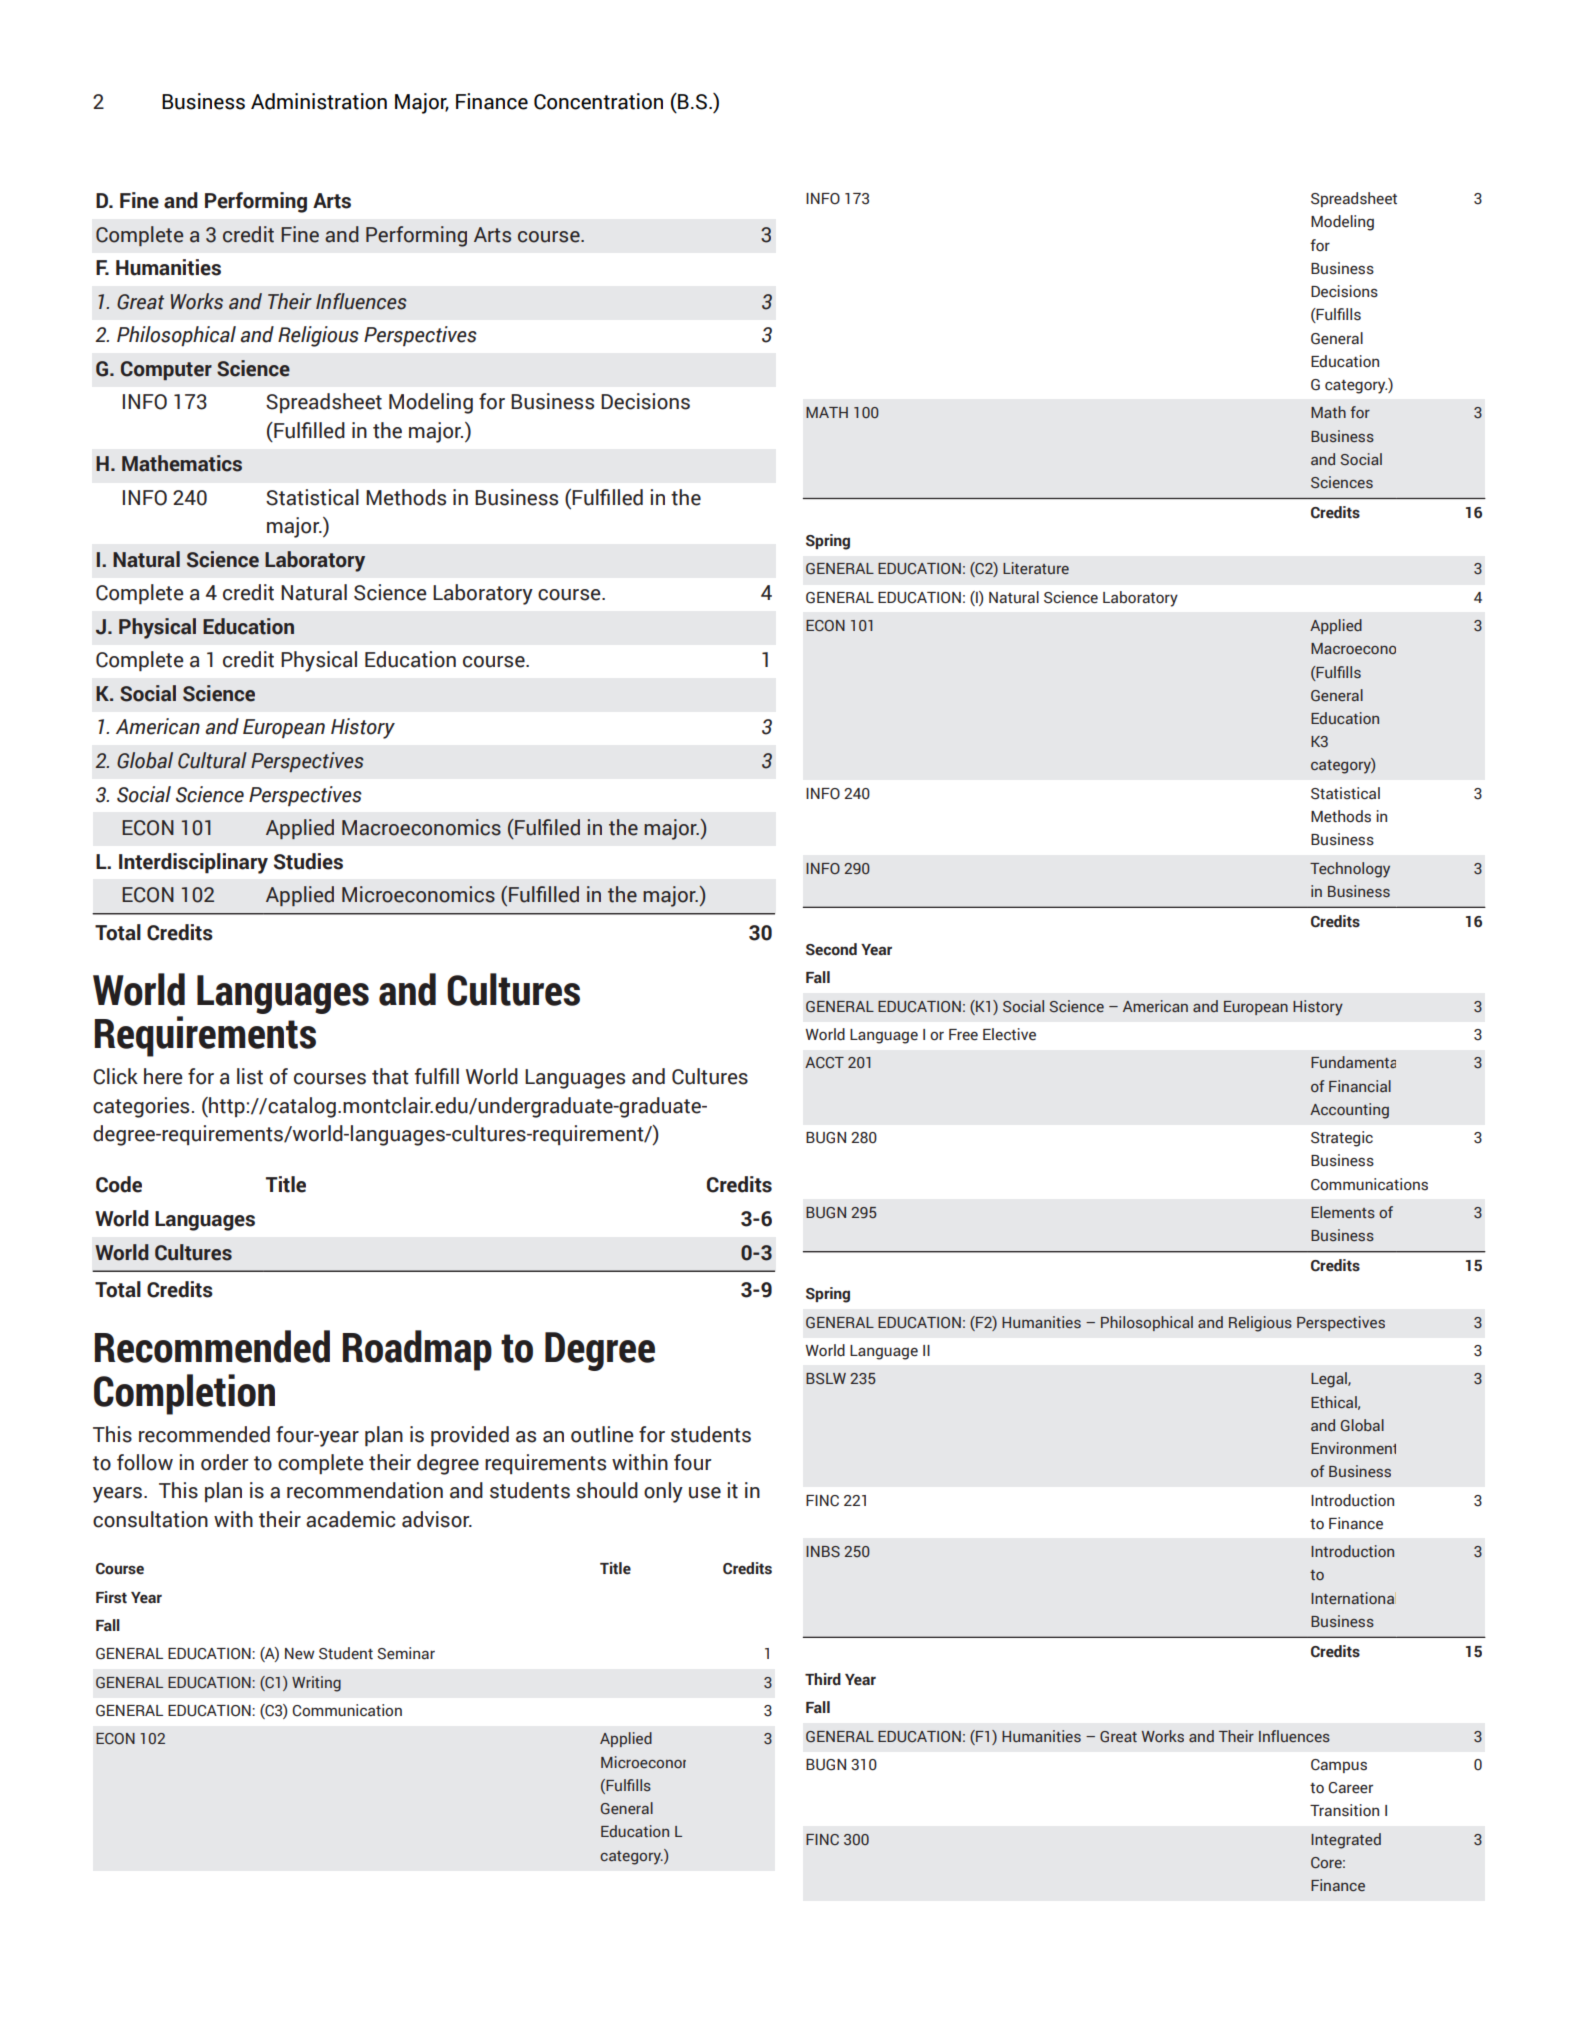 The width and height of the image is (1578, 2043). I want to click on Completion, so click(184, 1394).
